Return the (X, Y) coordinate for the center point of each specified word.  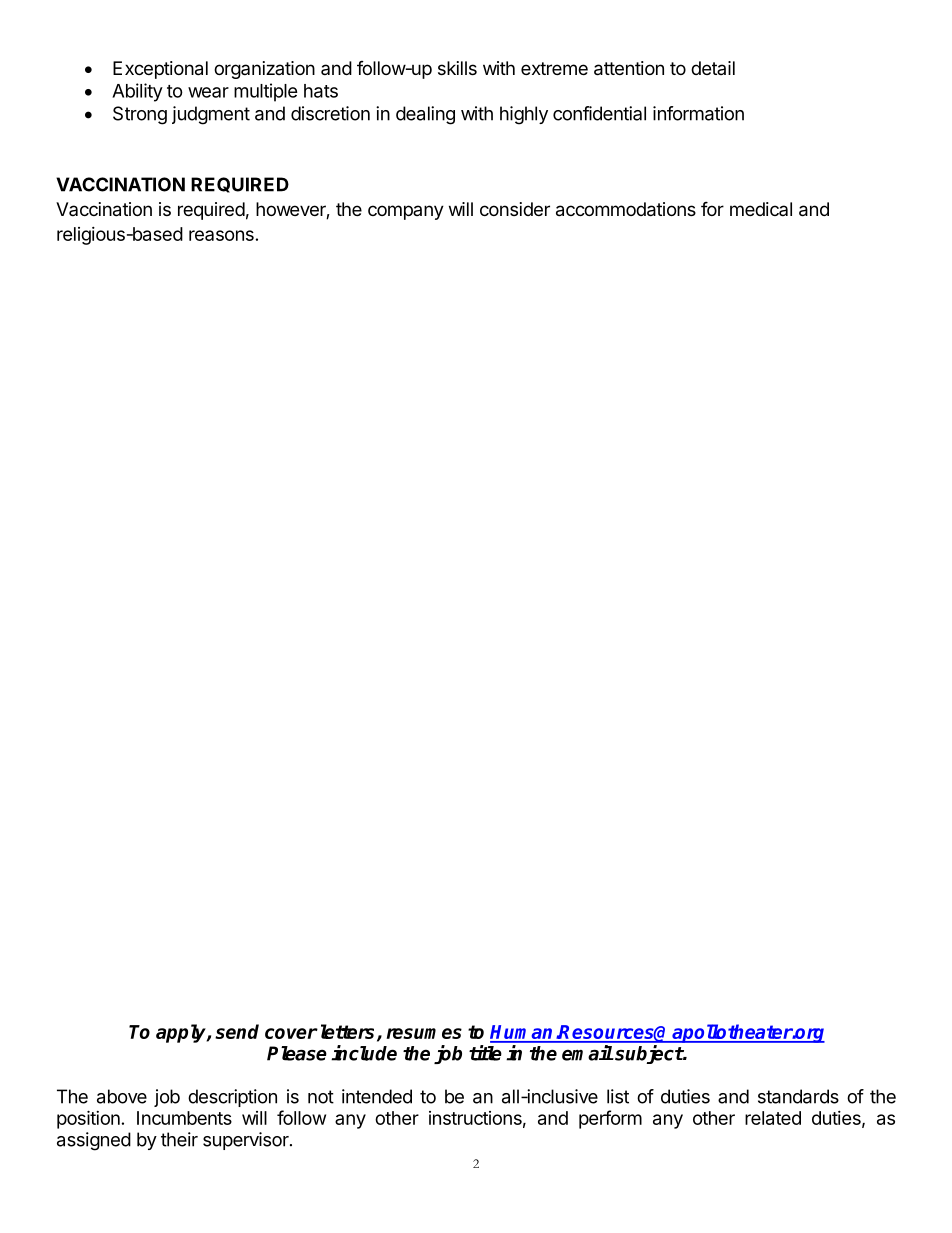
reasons (221, 235)
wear (208, 92)
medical (761, 209)
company (406, 212)
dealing (425, 115)
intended (377, 1096)
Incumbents (184, 1118)
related (773, 1118)
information (698, 113)
